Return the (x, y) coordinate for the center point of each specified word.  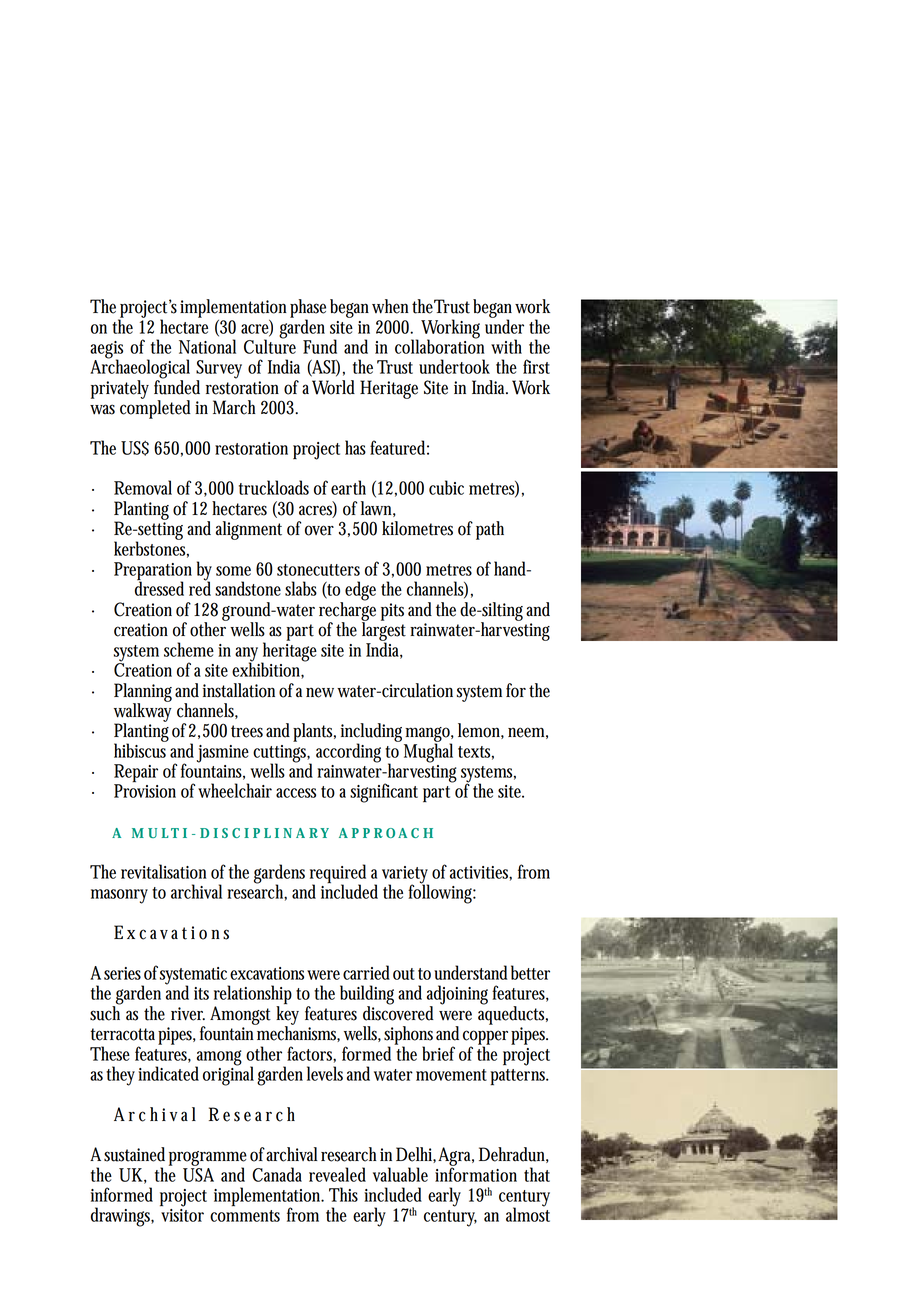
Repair (136, 774)
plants (314, 732)
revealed (337, 1174)
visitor (182, 1215)
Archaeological (140, 369)
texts (476, 753)
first (536, 366)
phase (308, 309)
